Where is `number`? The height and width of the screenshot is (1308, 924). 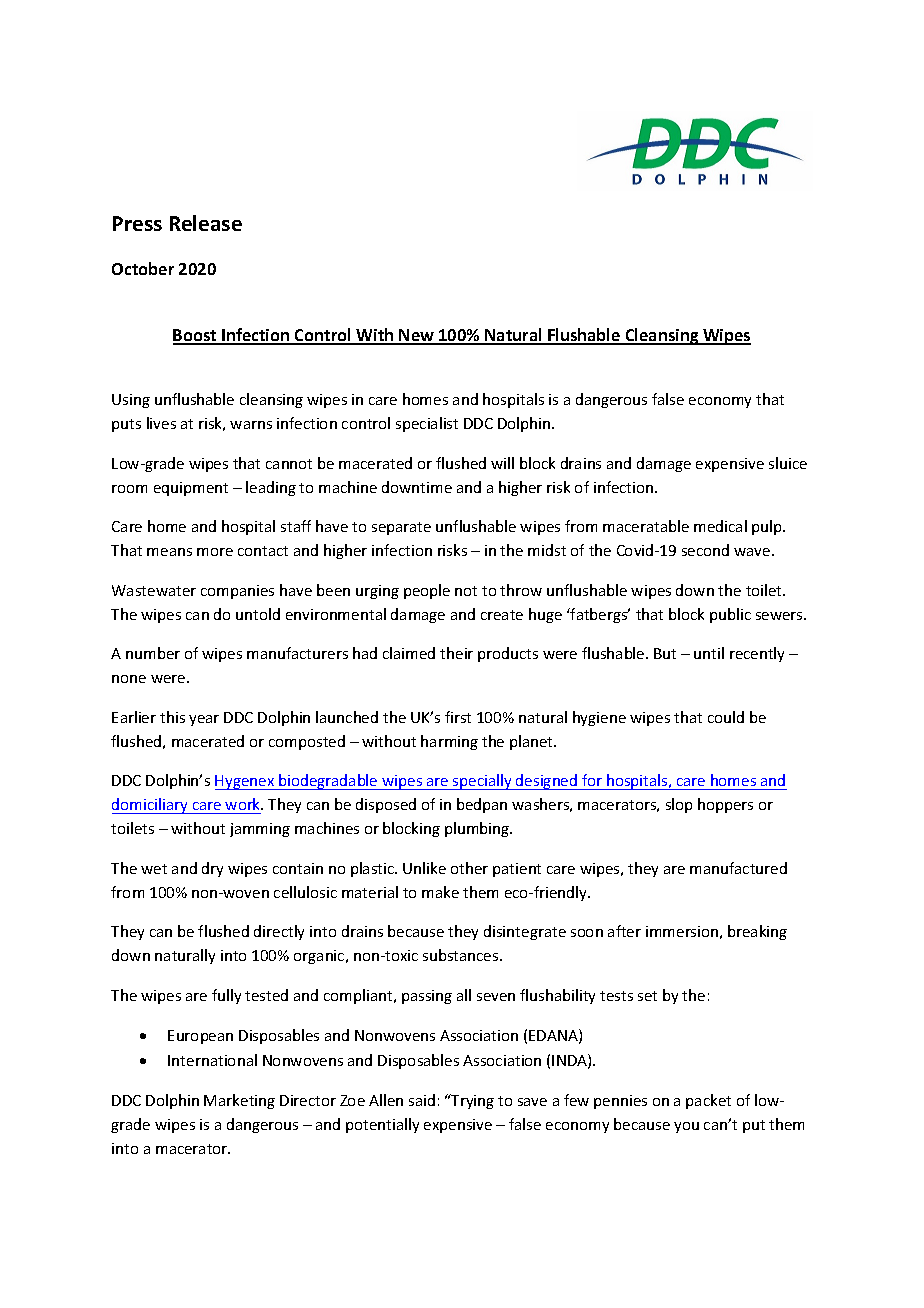
number is located at coordinates (153, 653).
